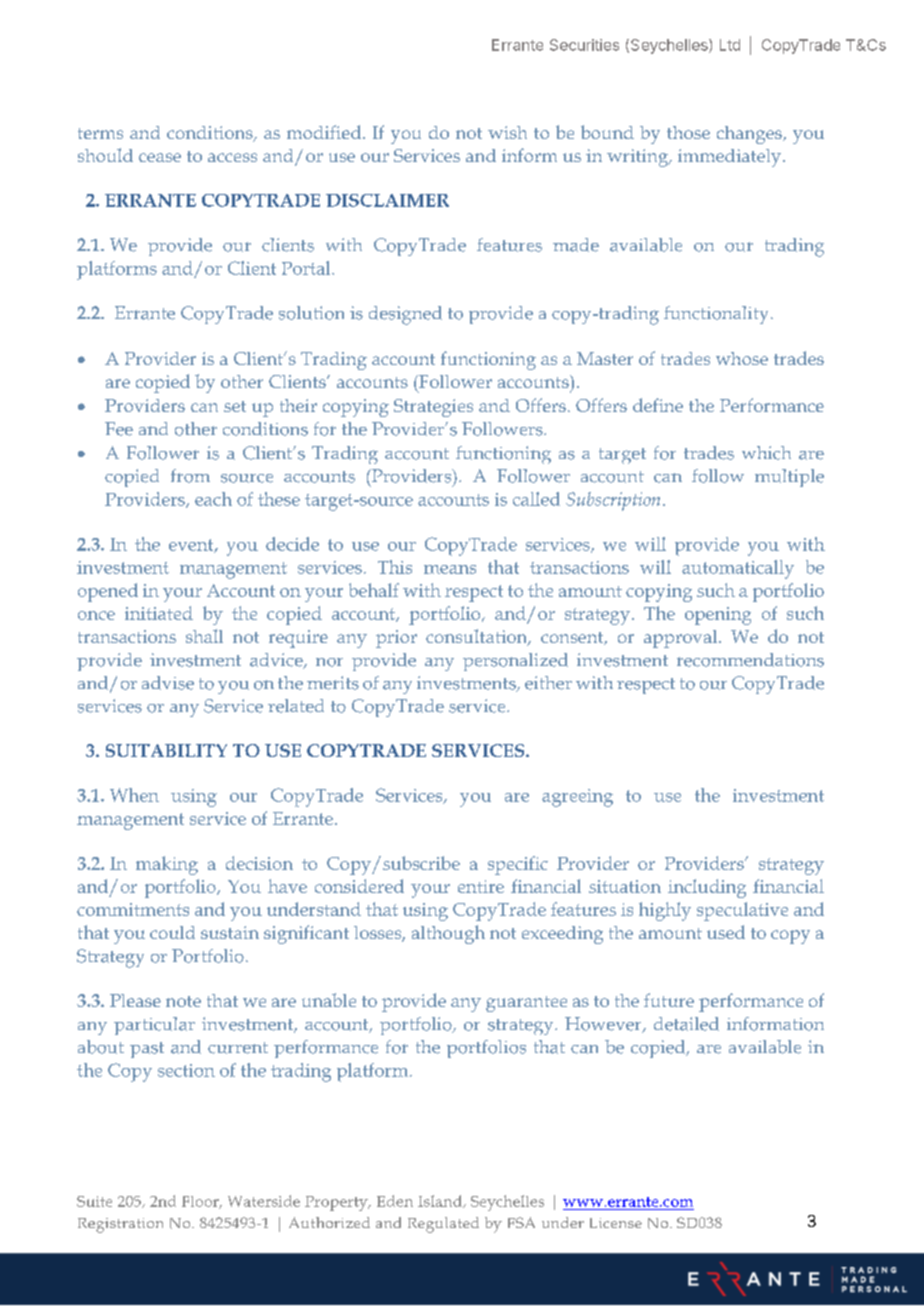  What do you see at coordinates (160, 157) in the screenshot?
I see `cease` at bounding box center [160, 157].
